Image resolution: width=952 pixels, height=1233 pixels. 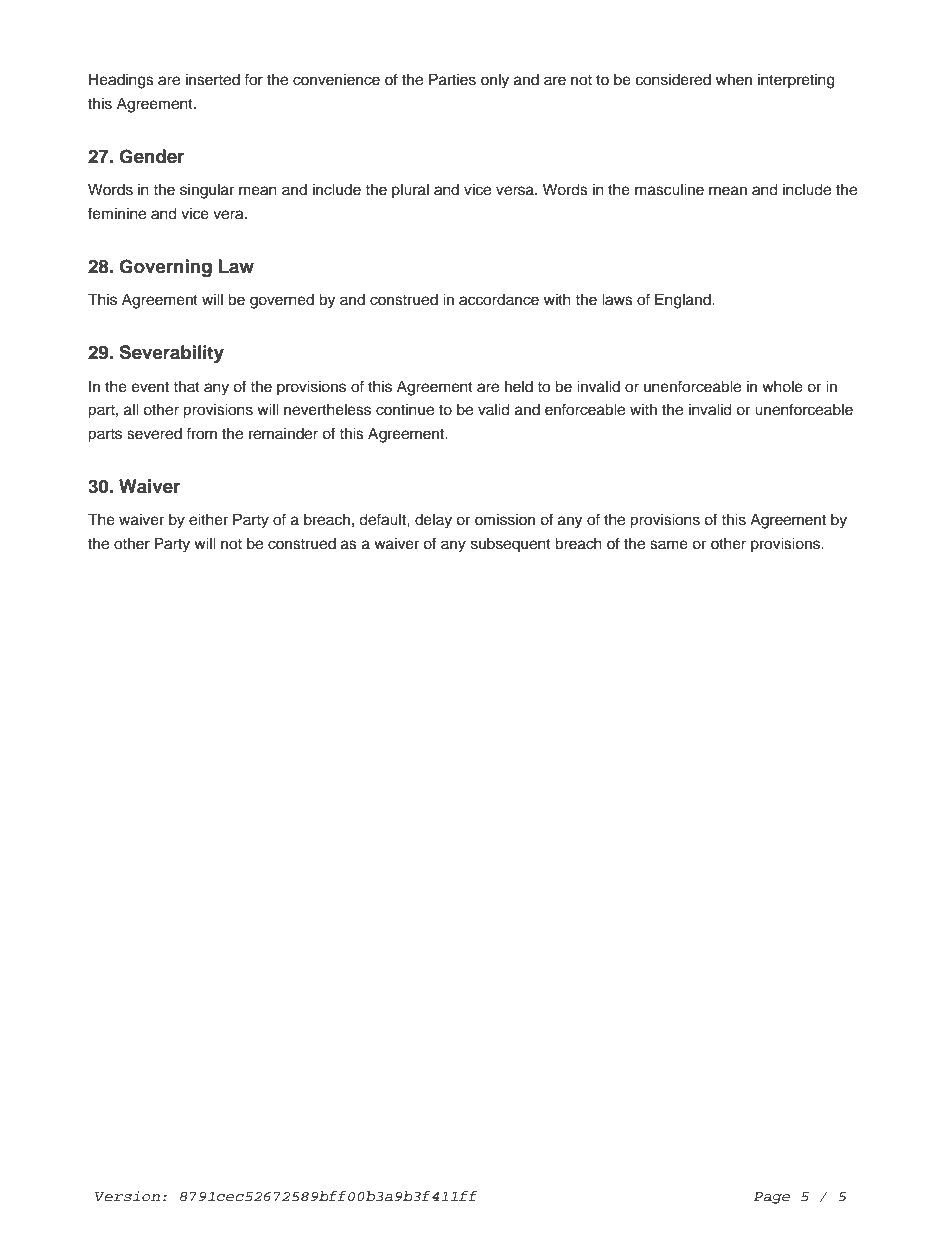 What do you see at coordinates (734, 80) in the page?
I see `when` at bounding box center [734, 80].
